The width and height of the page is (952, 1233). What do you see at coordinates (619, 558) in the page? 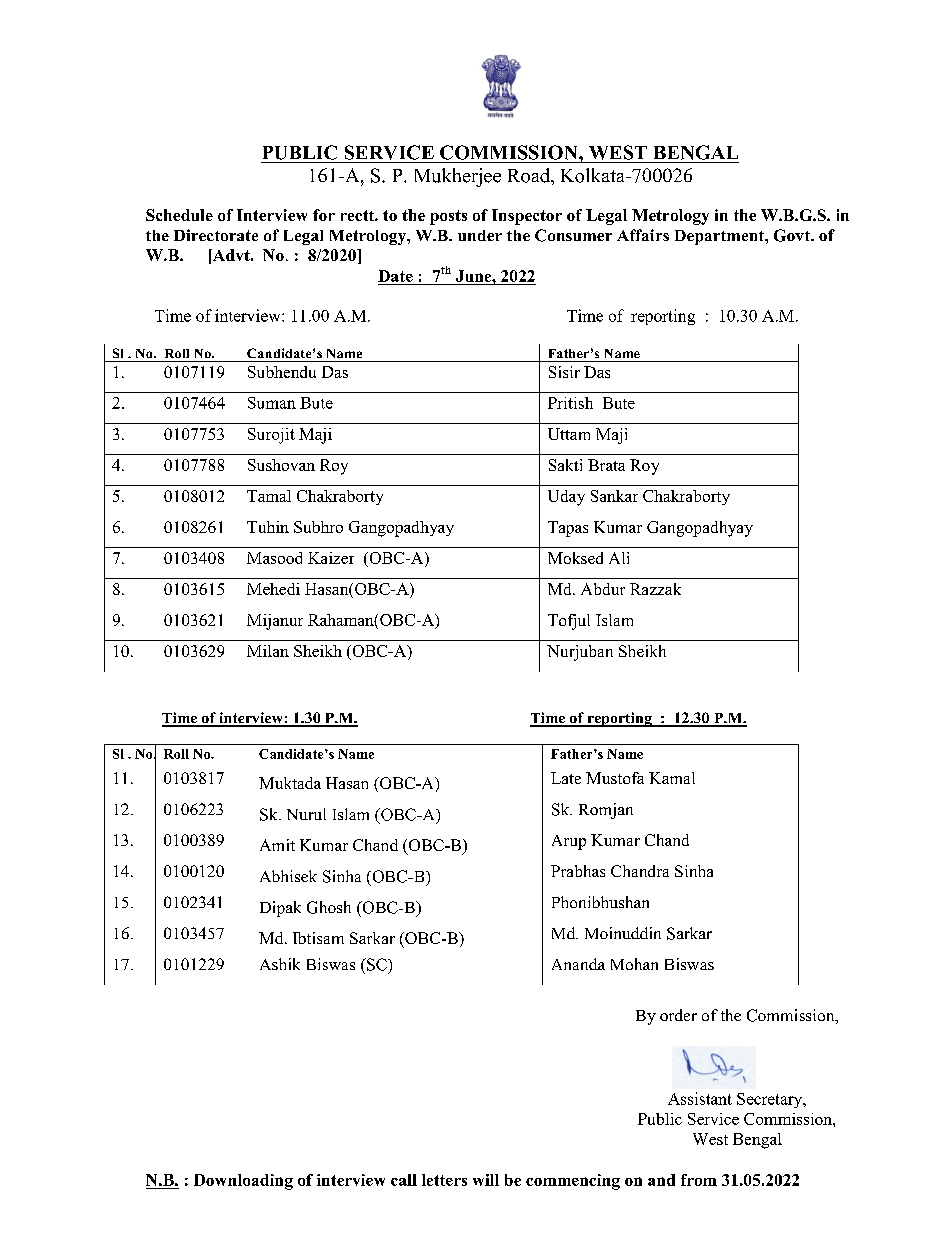
I see `Ali` at bounding box center [619, 558].
